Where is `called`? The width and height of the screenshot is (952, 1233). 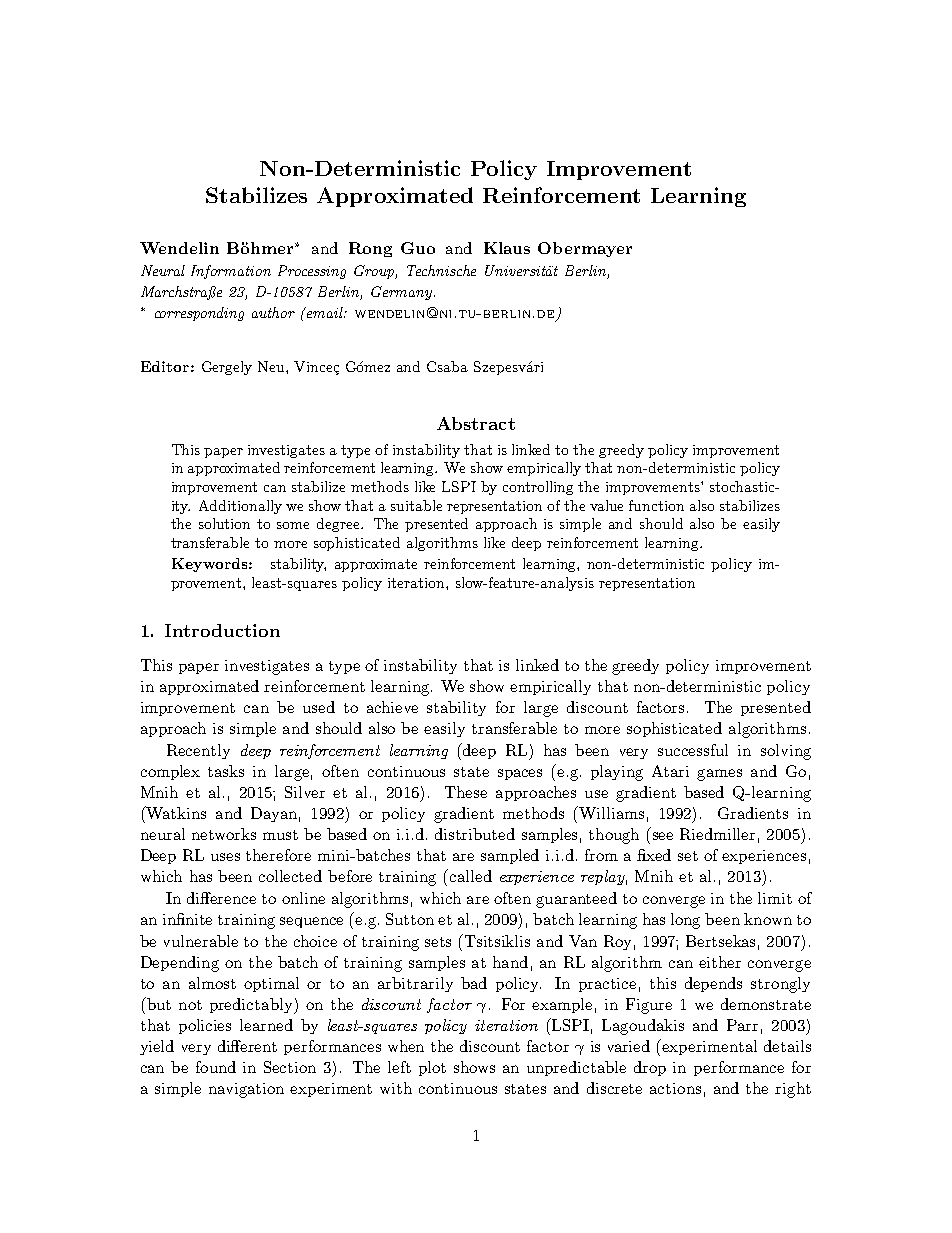
called is located at coordinates (471, 876).
